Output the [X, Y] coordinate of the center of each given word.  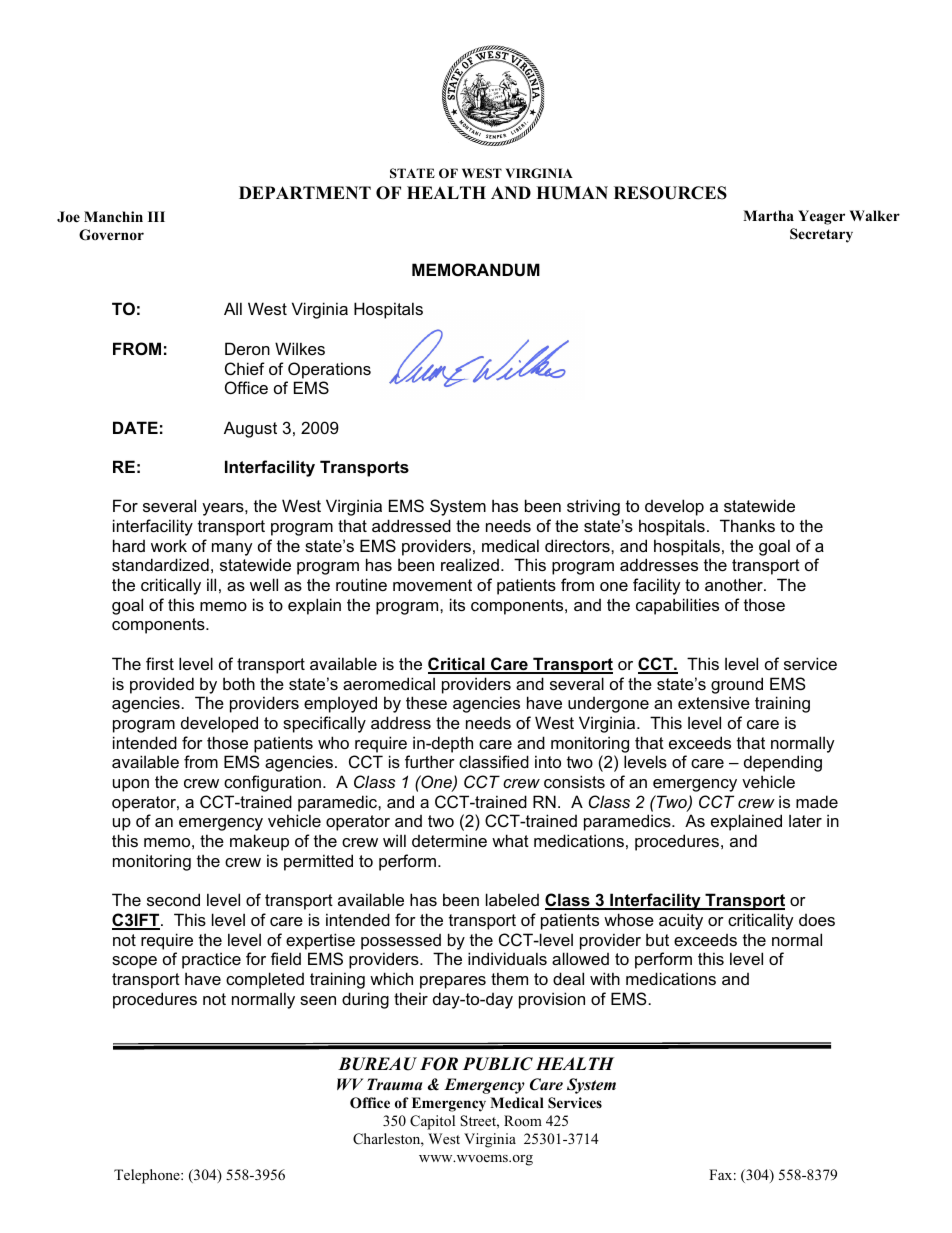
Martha [768, 215]
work [169, 545]
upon [131, 785]
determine [449, 840]
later [805, 820]
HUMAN [572, 193]
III [156, 216]
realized [470, 564]
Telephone [148, 1176]
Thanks [747, 525]
